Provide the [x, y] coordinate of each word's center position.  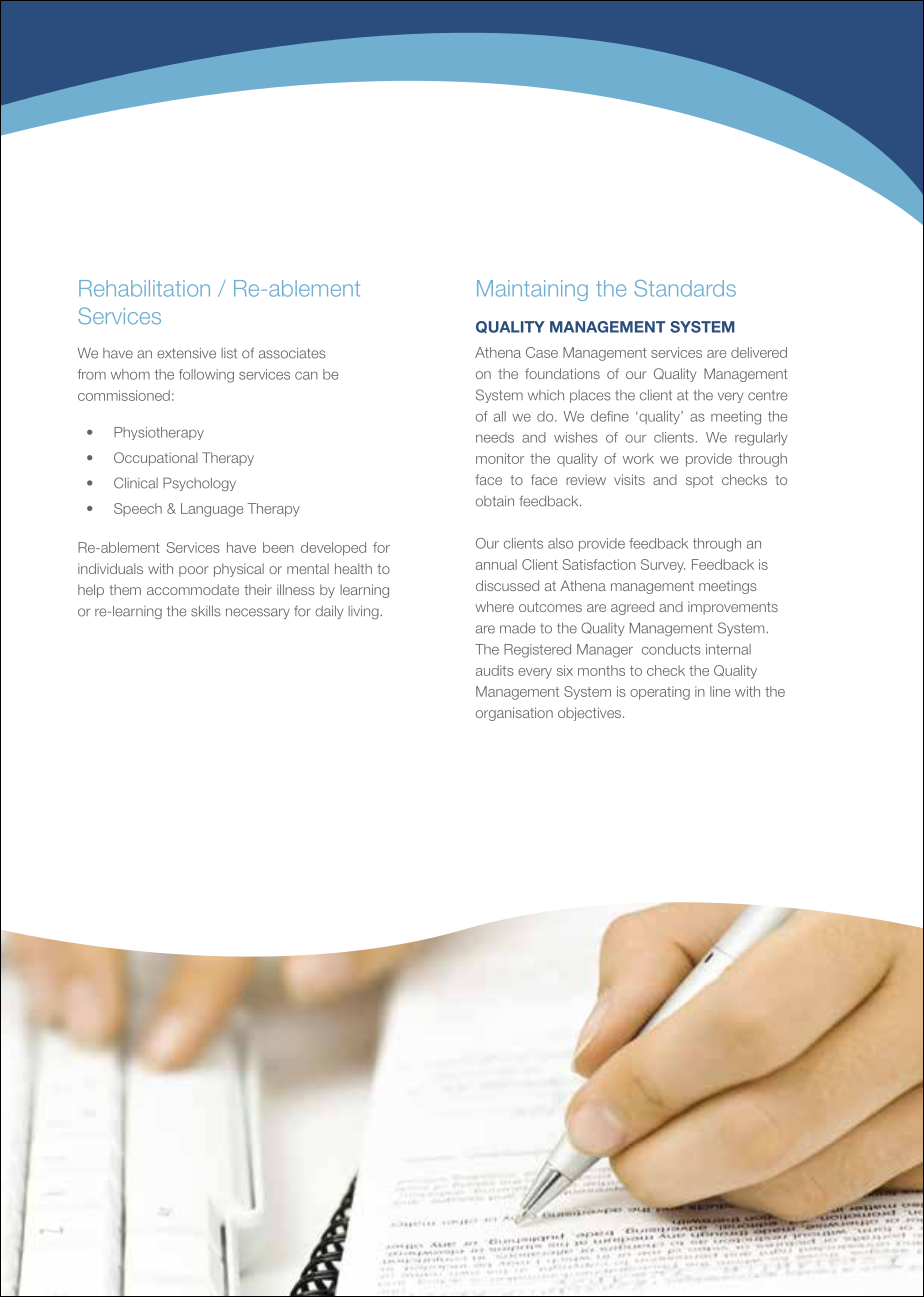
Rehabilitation [144, 288]
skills [206, 611]
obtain [495, 501]
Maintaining [532, 290]
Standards [685, 288]
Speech [138, 510]
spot [699, 481]
